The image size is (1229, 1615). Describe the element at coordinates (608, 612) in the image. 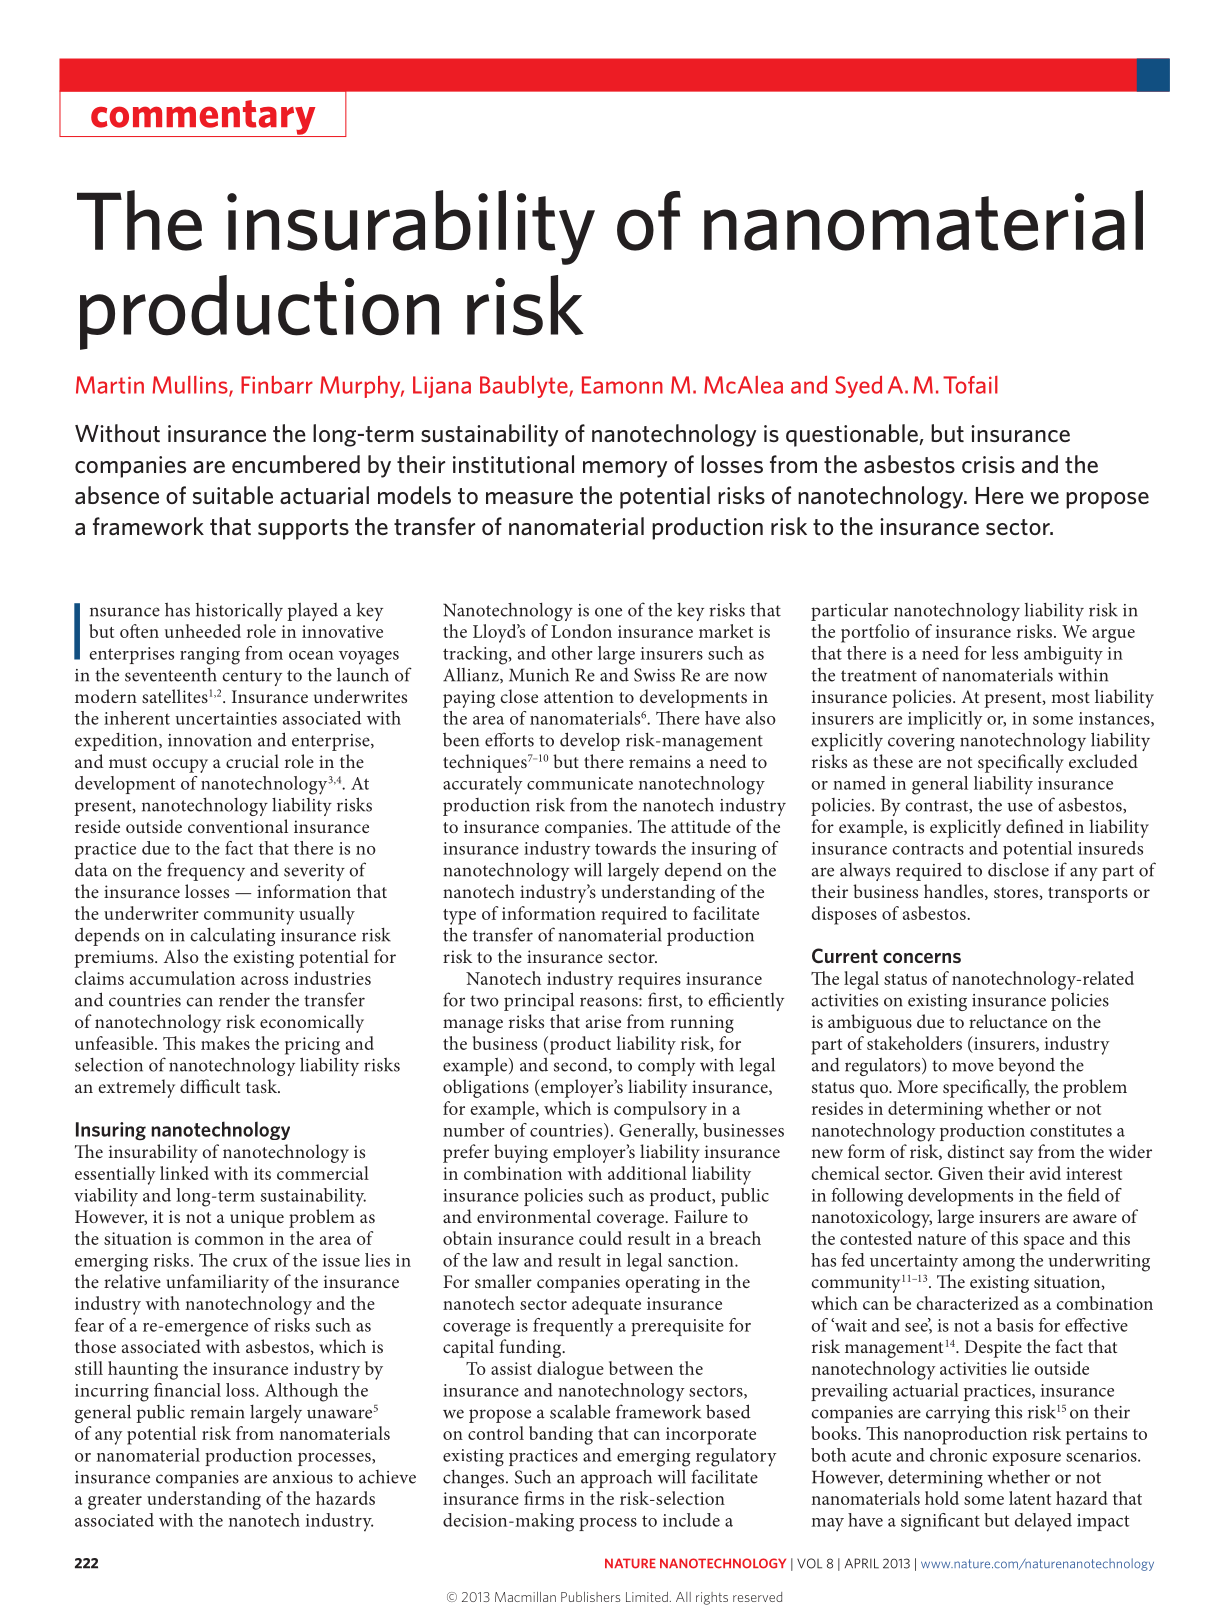

I see `one` at that location.
